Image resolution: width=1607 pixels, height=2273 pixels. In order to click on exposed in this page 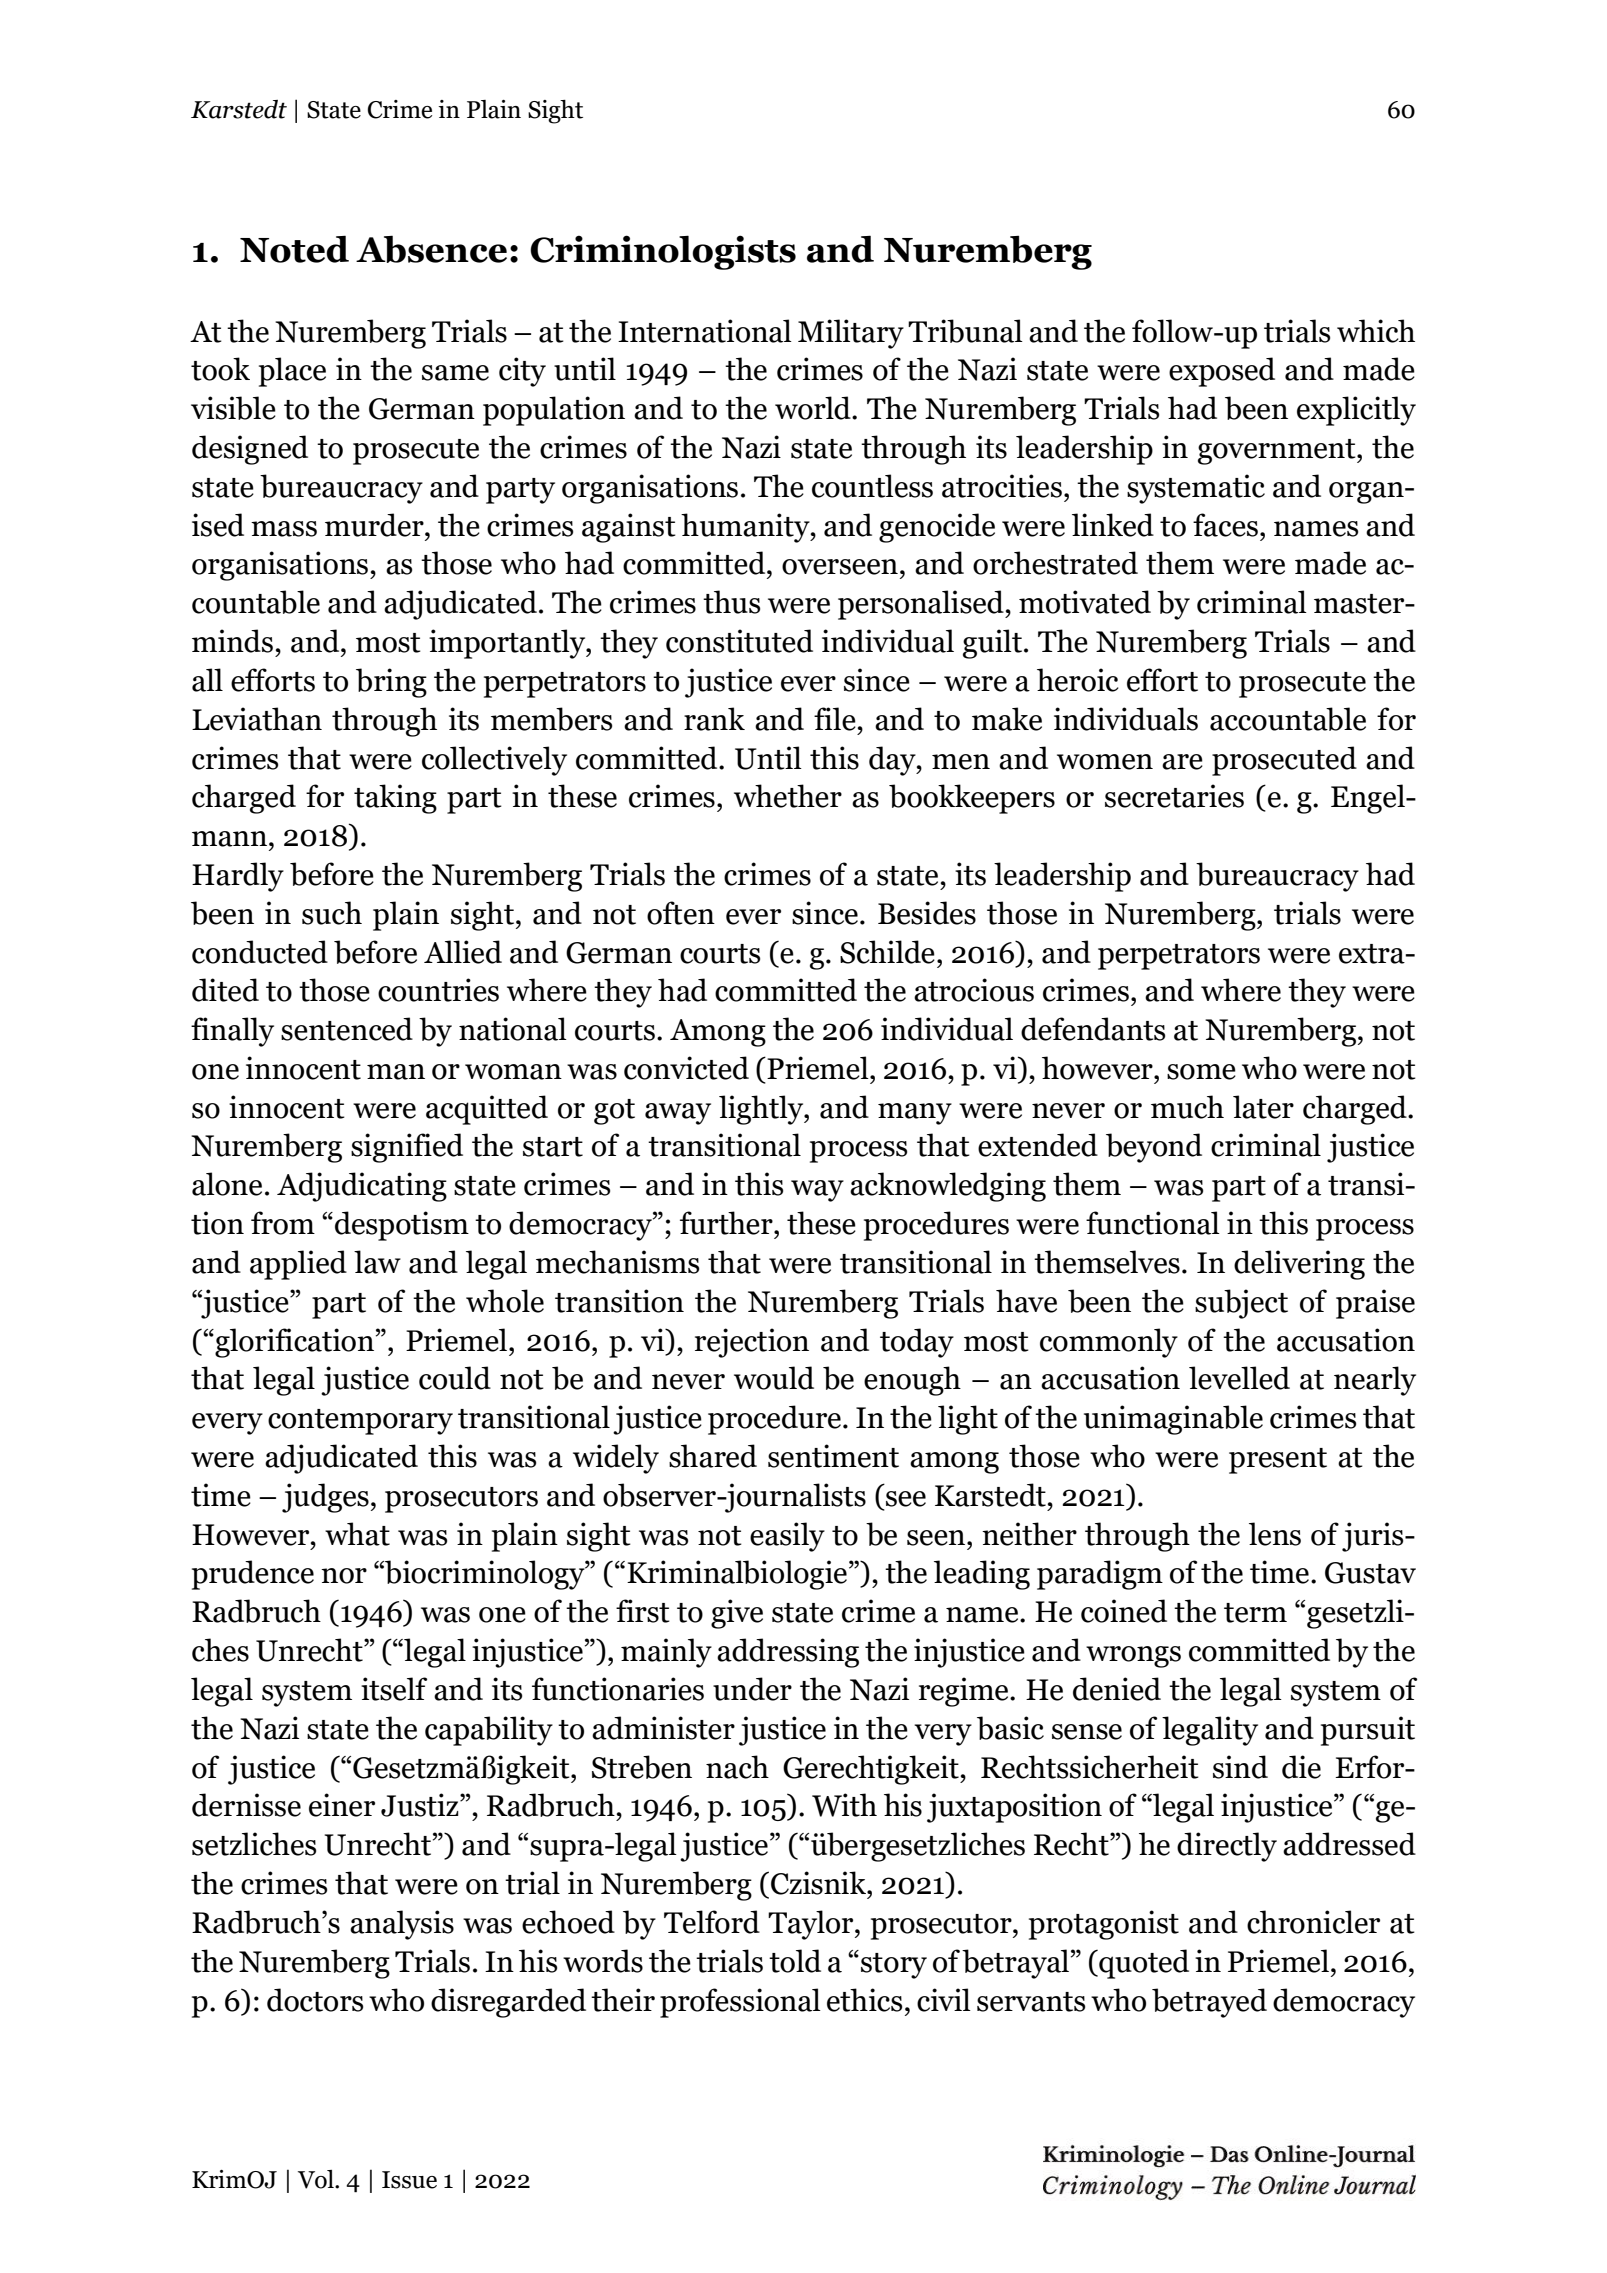, I will do `click(1222, 372)`.
